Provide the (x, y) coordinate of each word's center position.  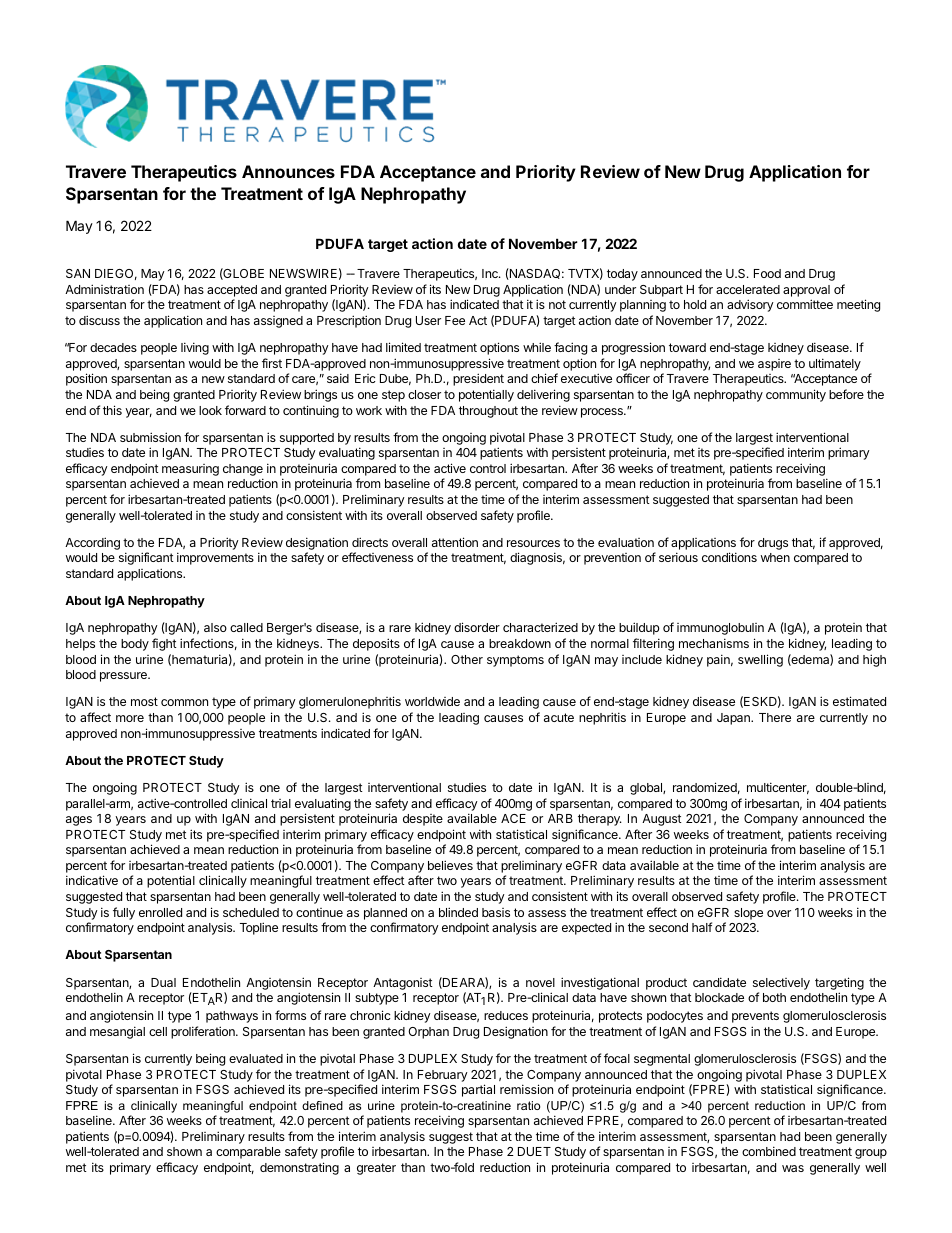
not (557, 304)
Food (767, 273)
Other (467, 659)
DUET (534, 1151)
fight (164, 644)
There (775, 717)
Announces (288, 171)
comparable (248, 1153)
